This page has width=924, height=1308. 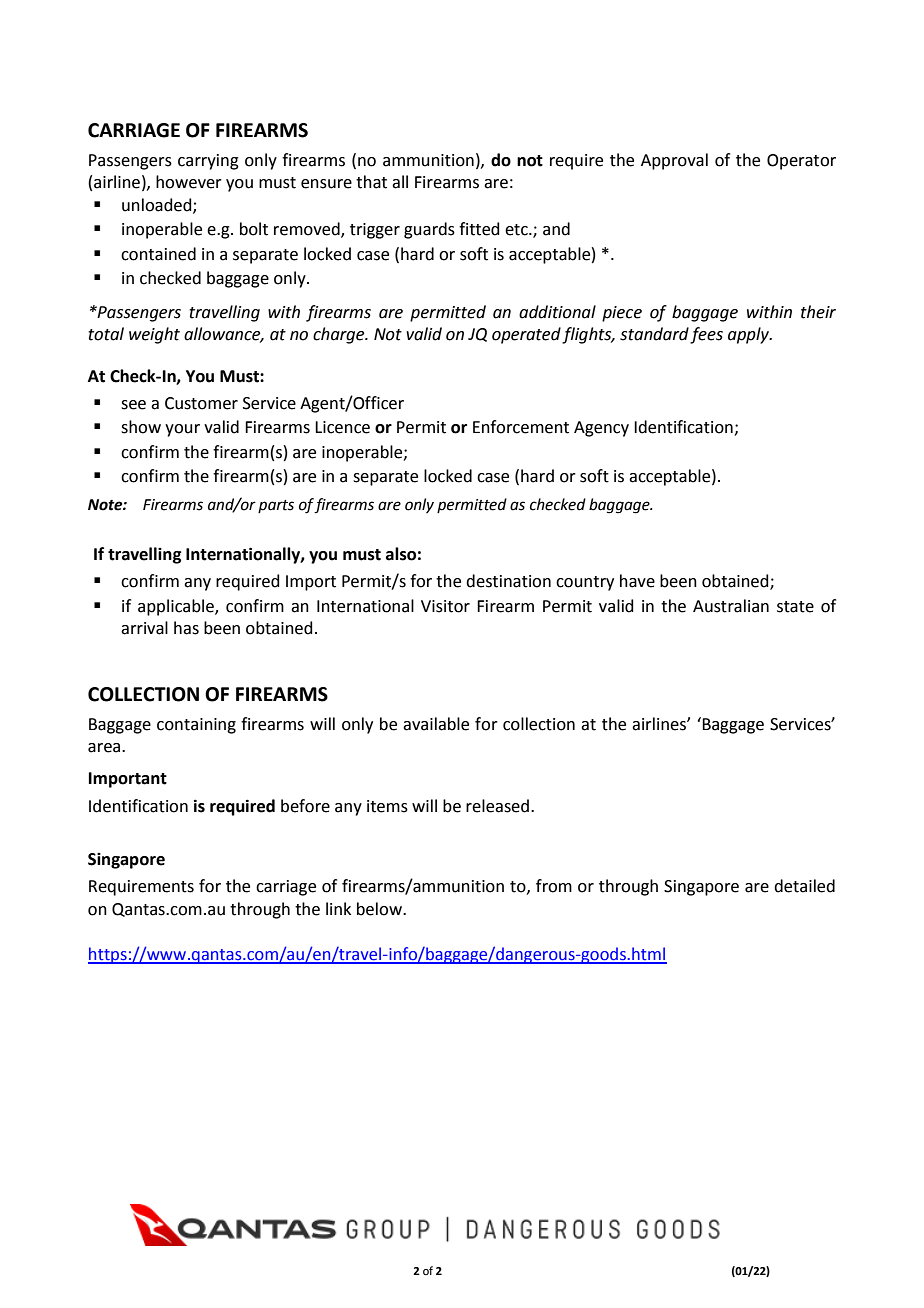 What do you see at coordinates (731, 606) in the page?
I see `Australian` at bounding box center [731, 606].
